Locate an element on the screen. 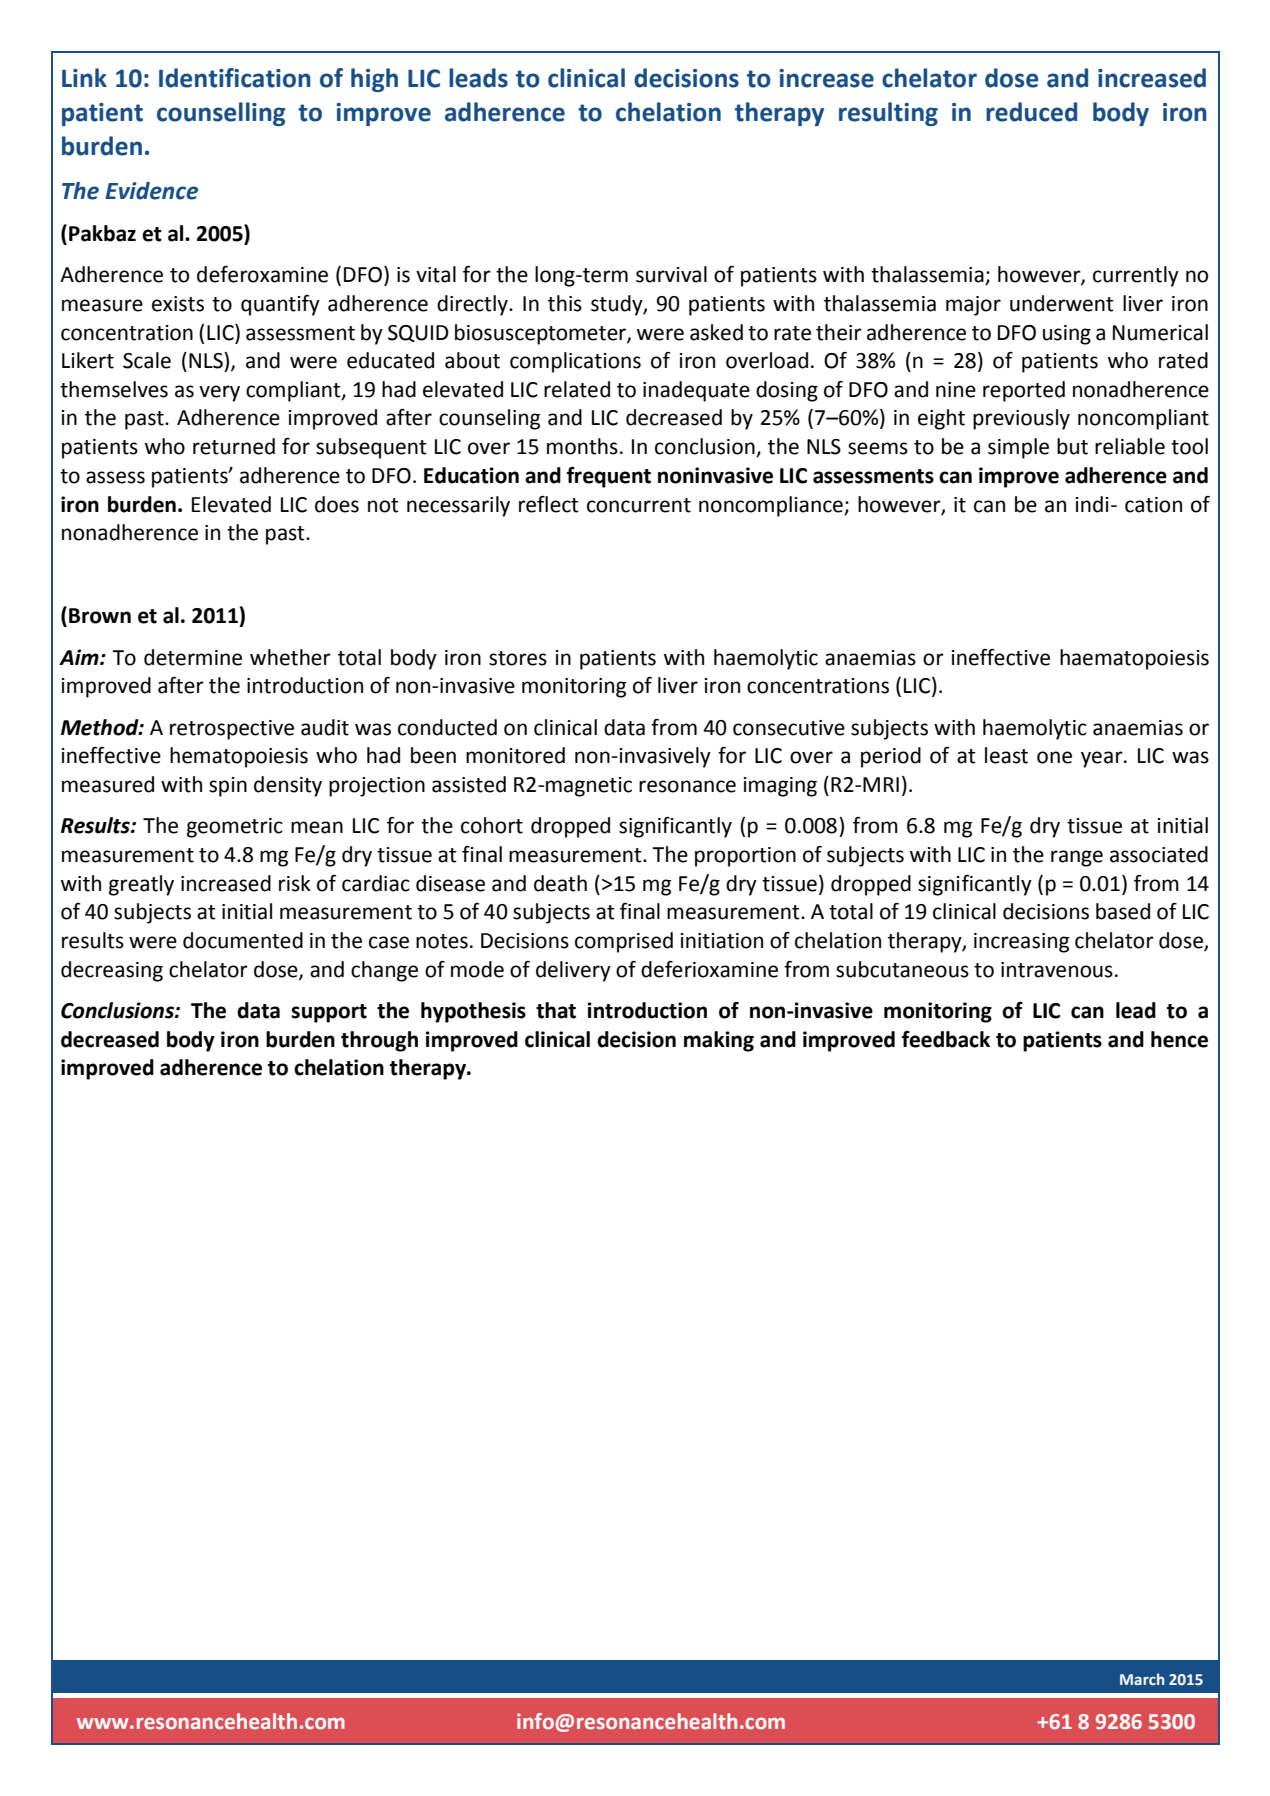 This screenshot has width=1270, height=1796. reduced is located at coordinates (1031, 112).
